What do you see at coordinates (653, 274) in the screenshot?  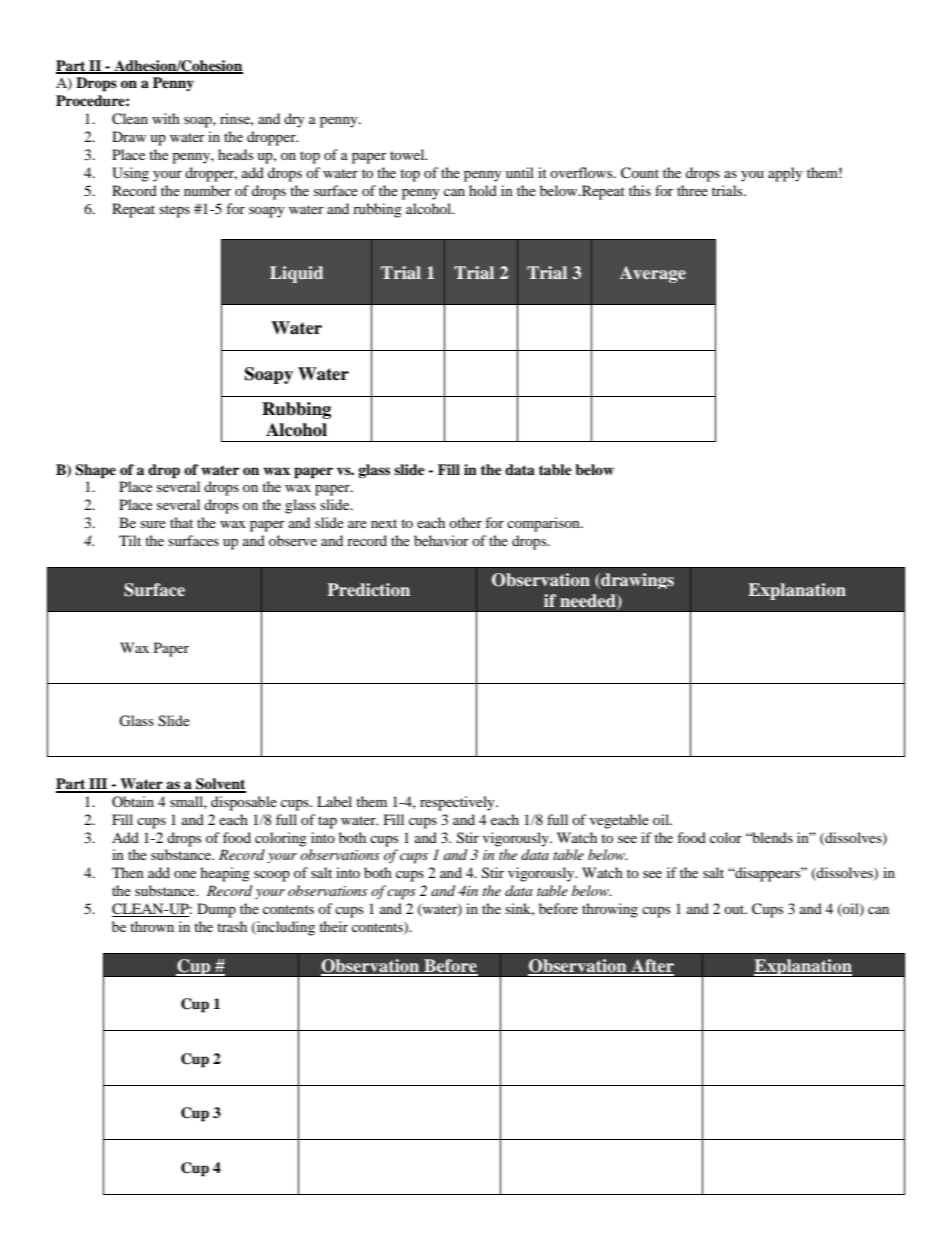 I see `Average` at bounding box center [653, 274].
